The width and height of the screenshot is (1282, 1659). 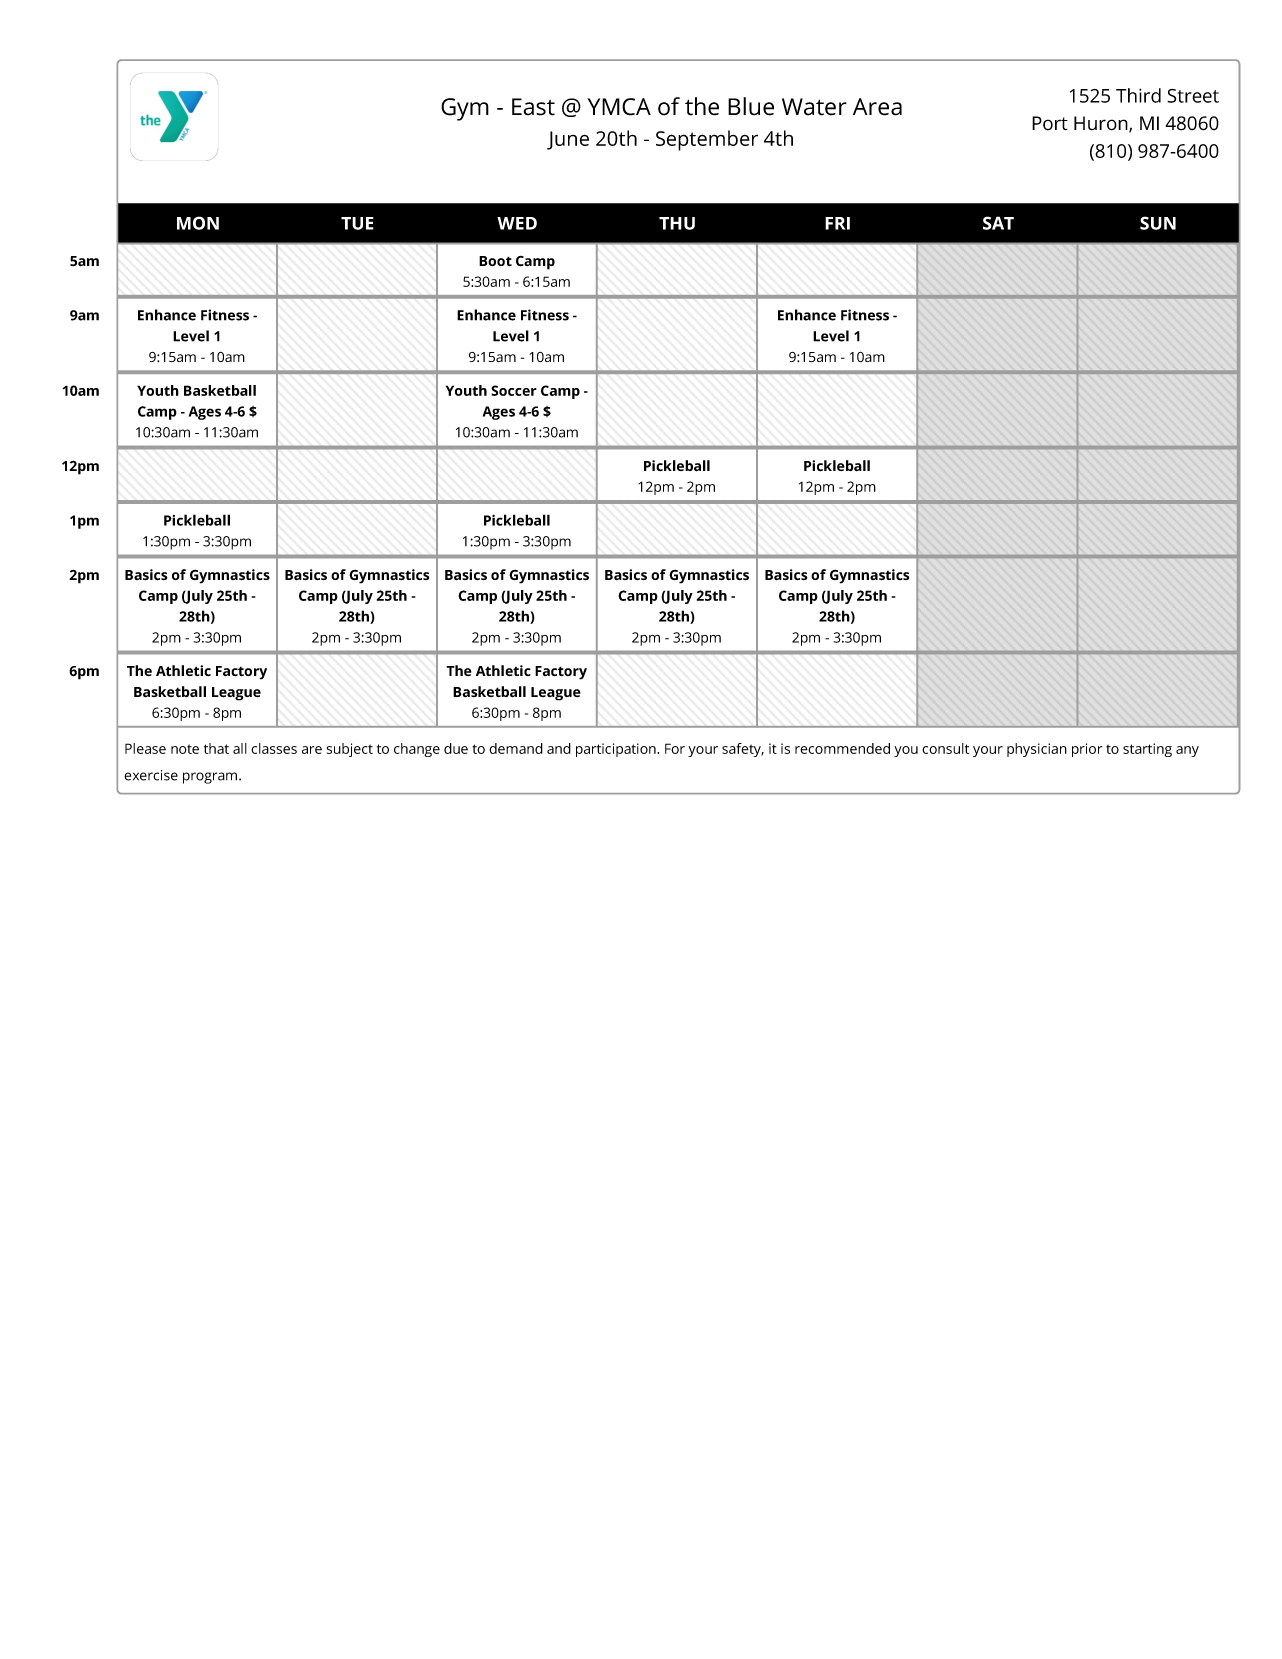 What do you see at coordinates (998, 223) in the screenshot?
I see `SAT` at bounding box center [998, 223].
